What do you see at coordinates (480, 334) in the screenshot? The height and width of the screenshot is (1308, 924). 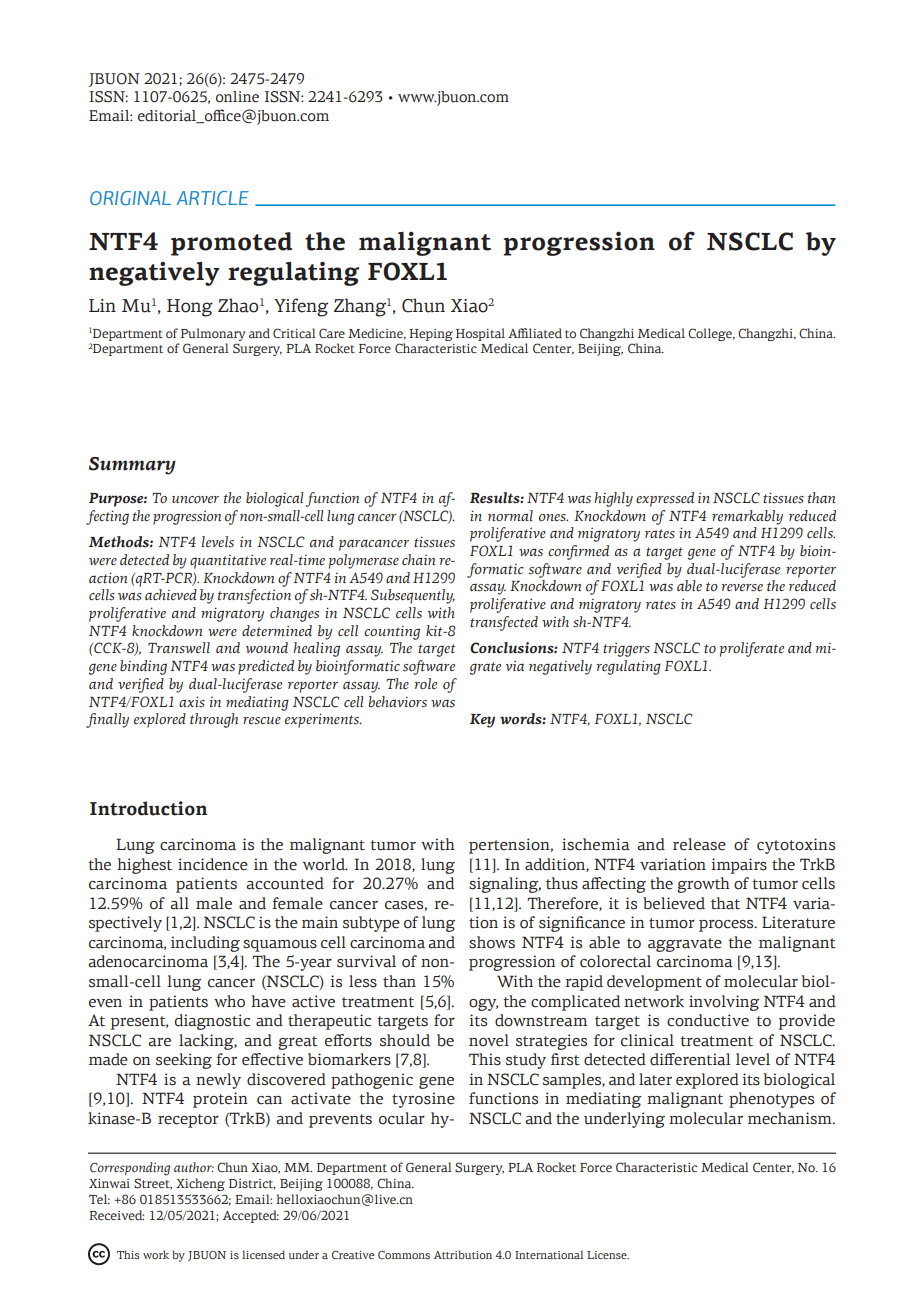 I see `Hospital` at bounding box center [480, 334].
